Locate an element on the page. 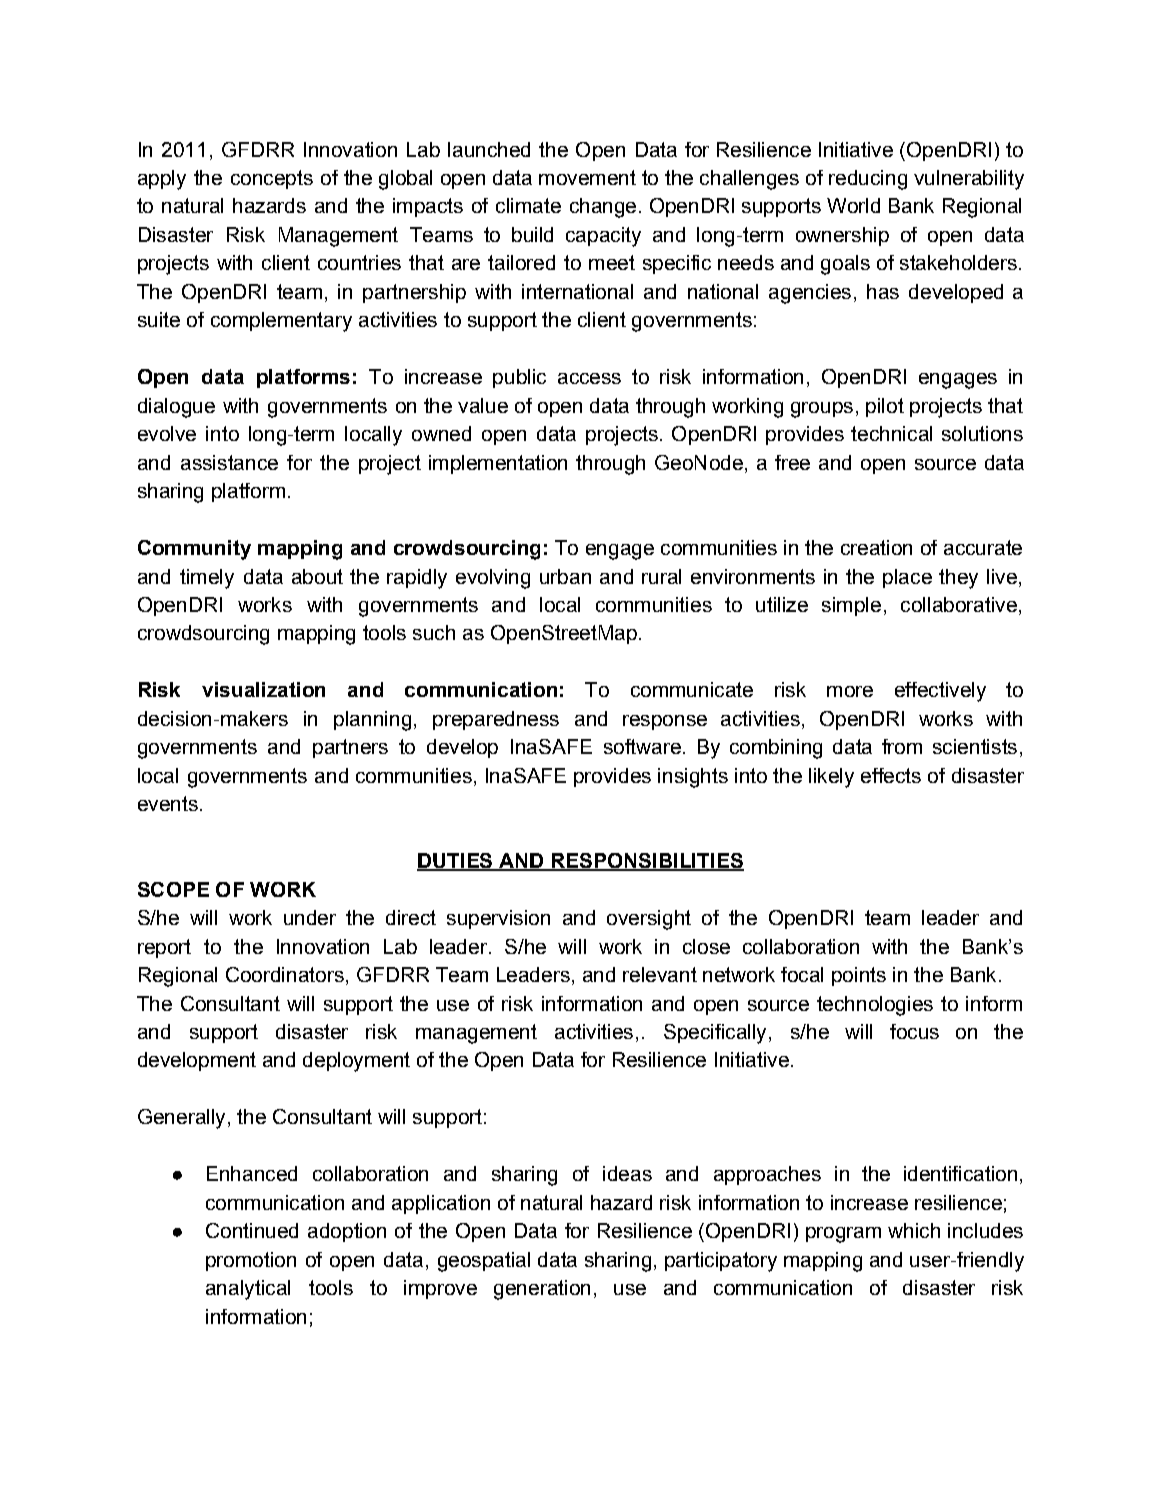  technologies is located at coordinates (875, 1006).
